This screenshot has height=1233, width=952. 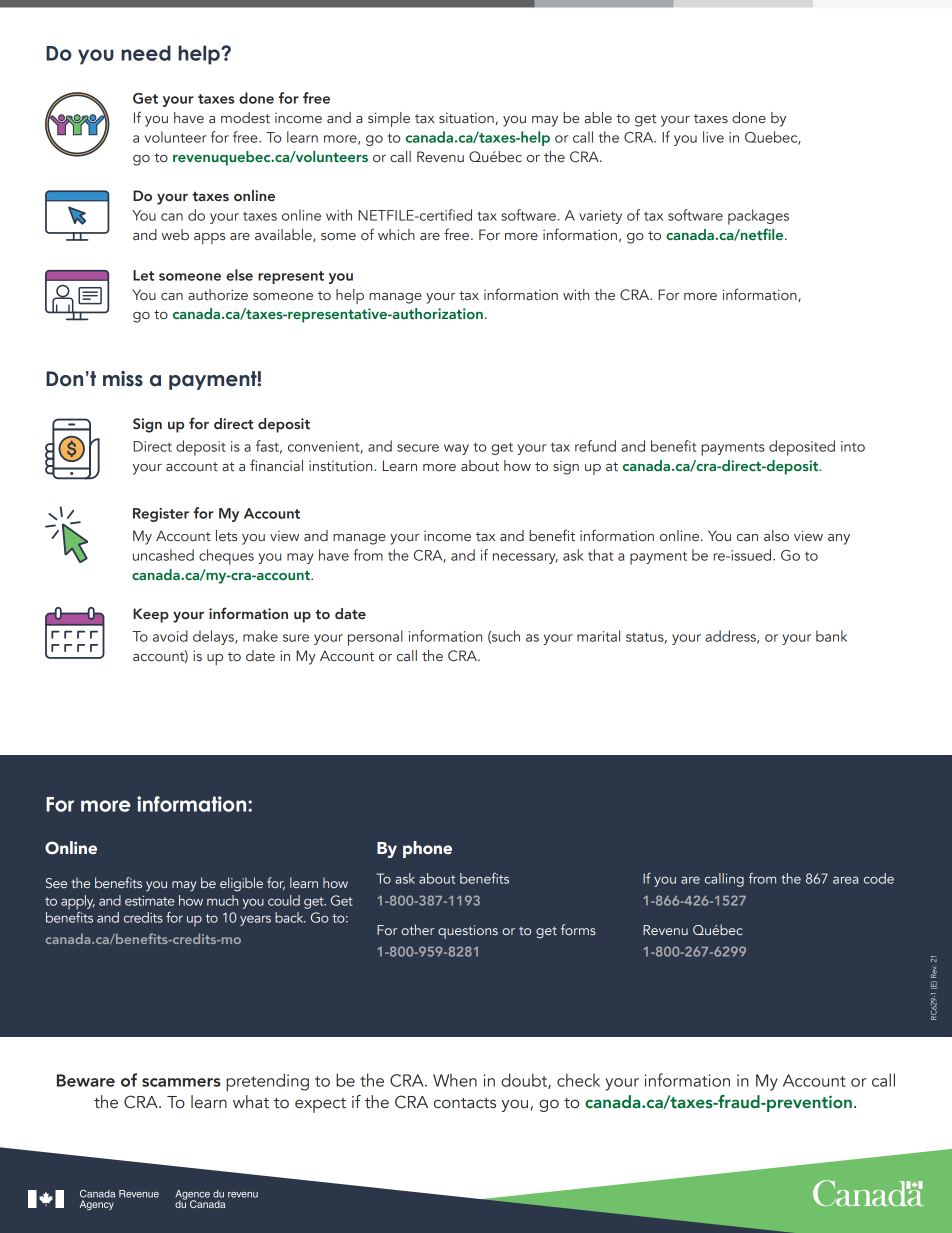 I want to click on need, so click(x=146, y=53).
